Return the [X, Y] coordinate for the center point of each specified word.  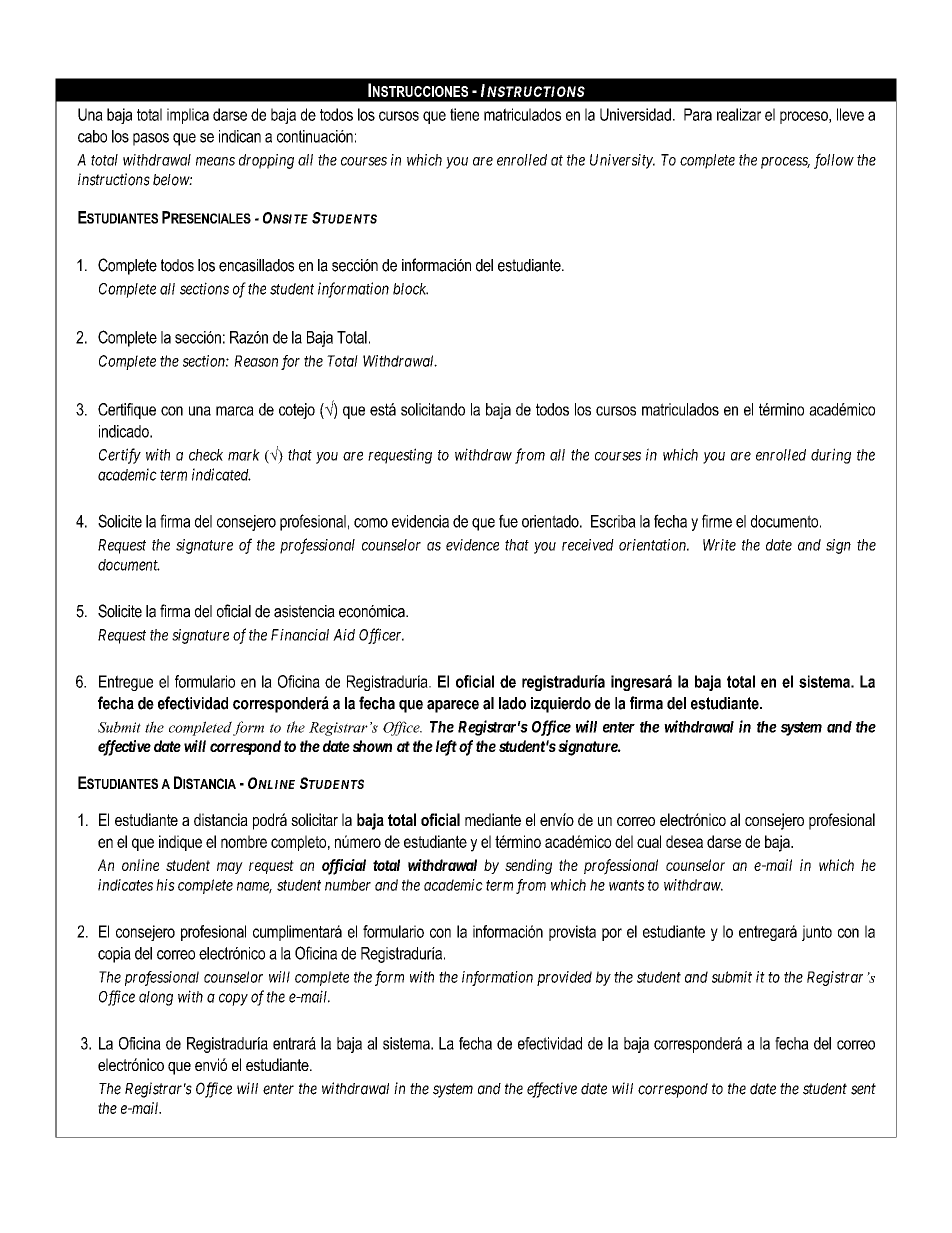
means [215, 161]
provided [564, 978]
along [156, 998]
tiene [464, 114]
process [785, 163]
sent [863, 1089]
